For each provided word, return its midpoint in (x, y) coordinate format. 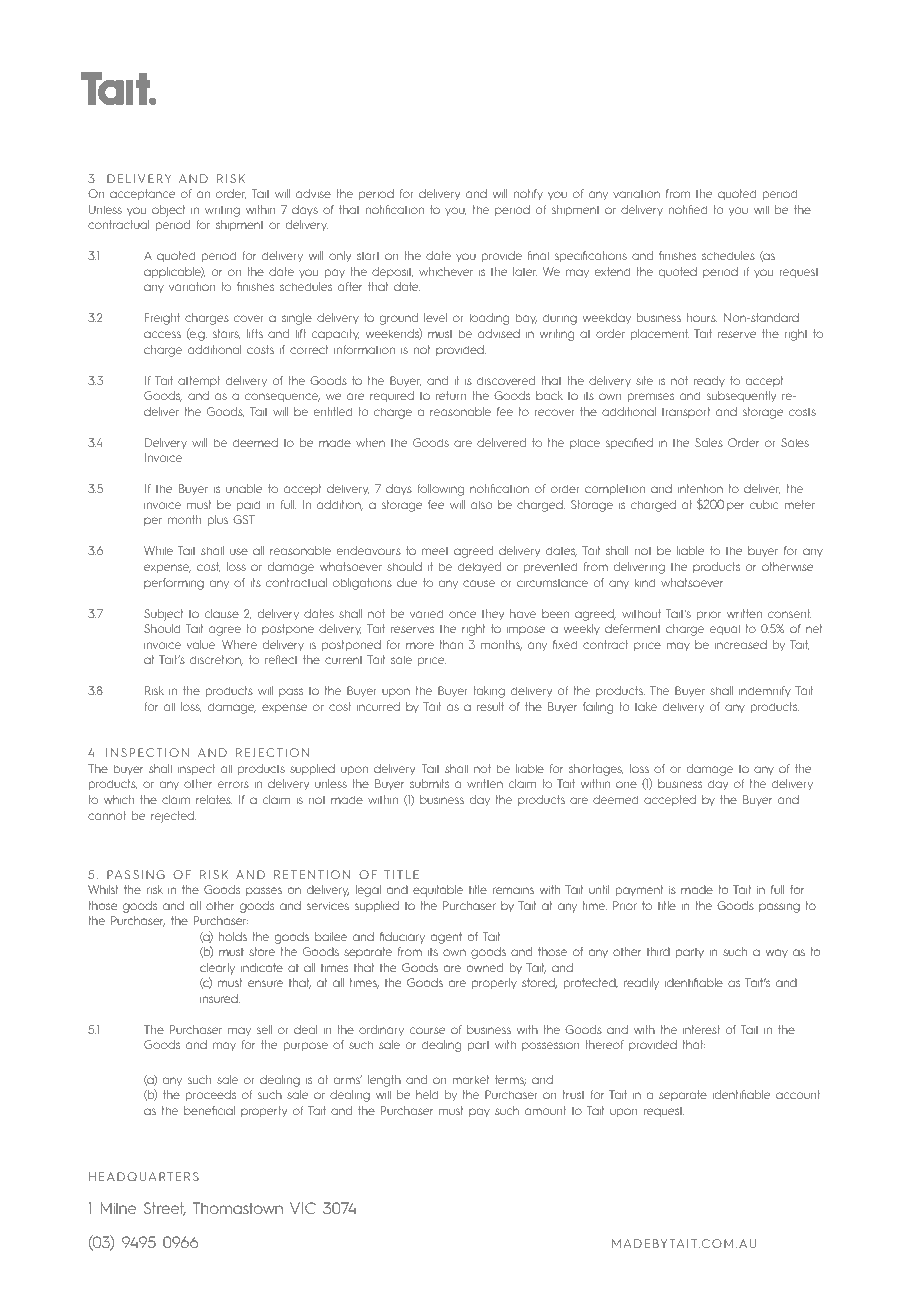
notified (688, 209)
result (490, 706)
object (168, 211)
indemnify (765, 691)
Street (165, 1209)
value (202, 644)
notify (528, 194)
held (427, 1094)
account (798, 1094)
